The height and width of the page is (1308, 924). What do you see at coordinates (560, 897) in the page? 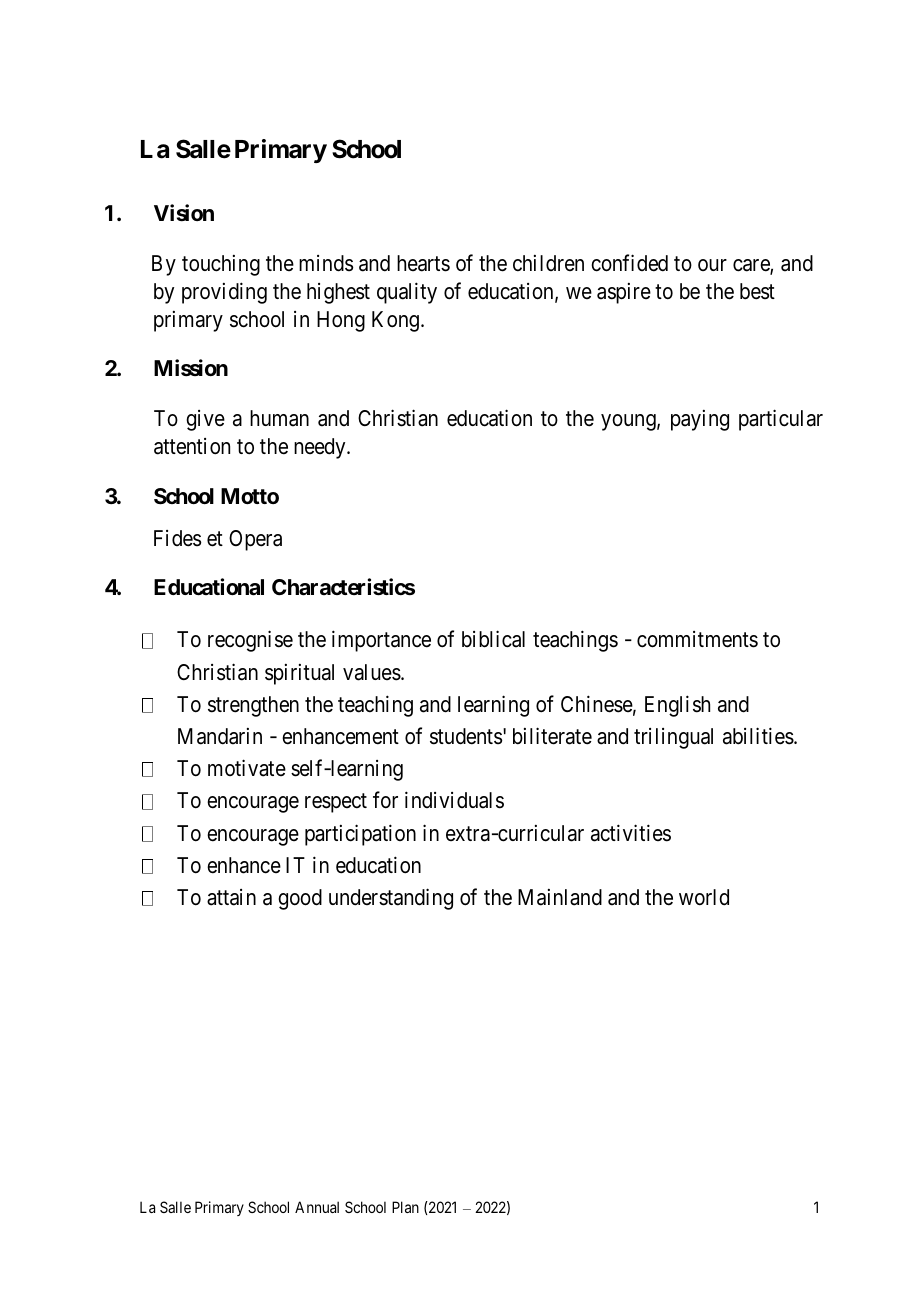
I see `Mainland` at bounding box center [560, 897].
